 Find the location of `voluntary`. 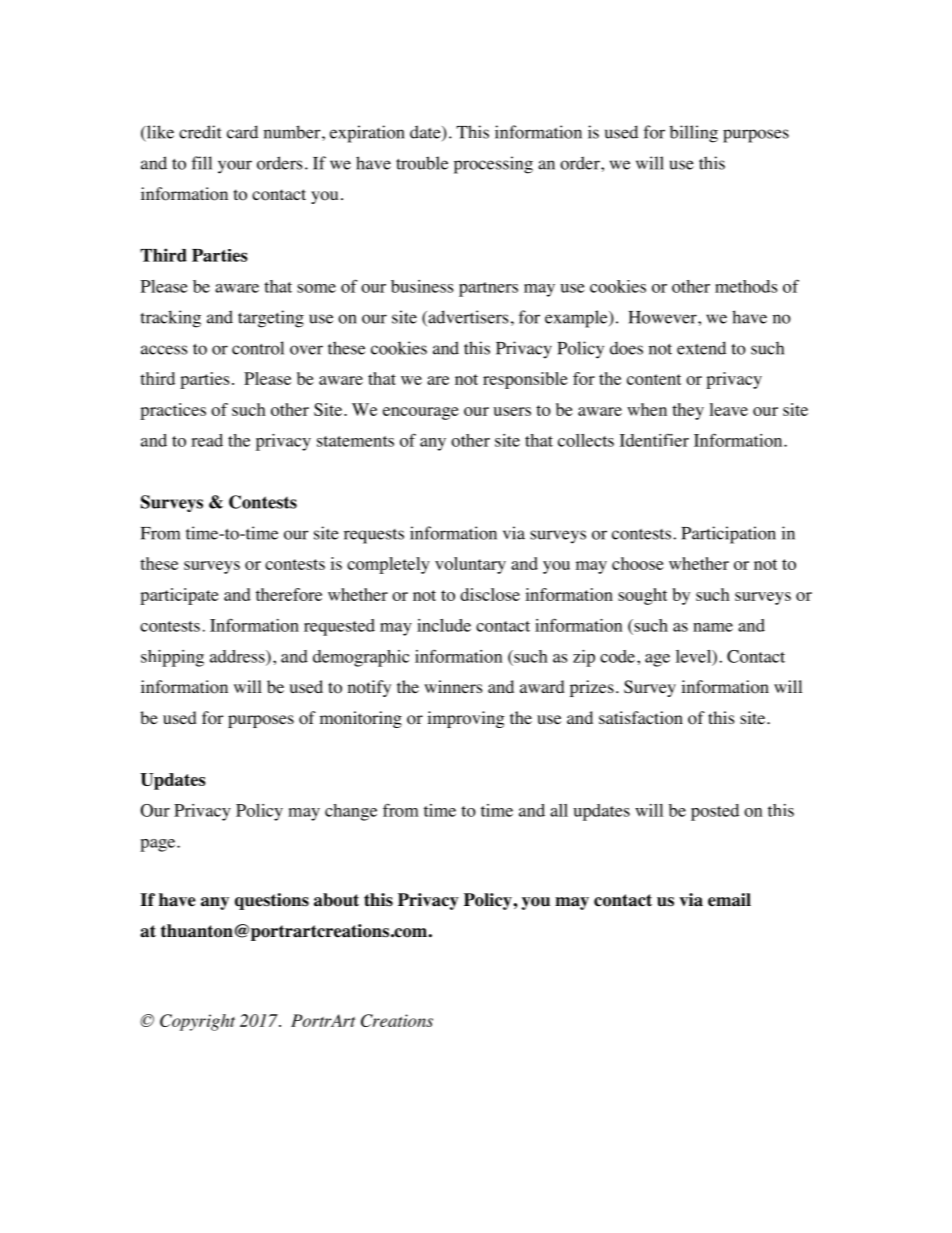

voluntary is located at coordinates (470, 565).
